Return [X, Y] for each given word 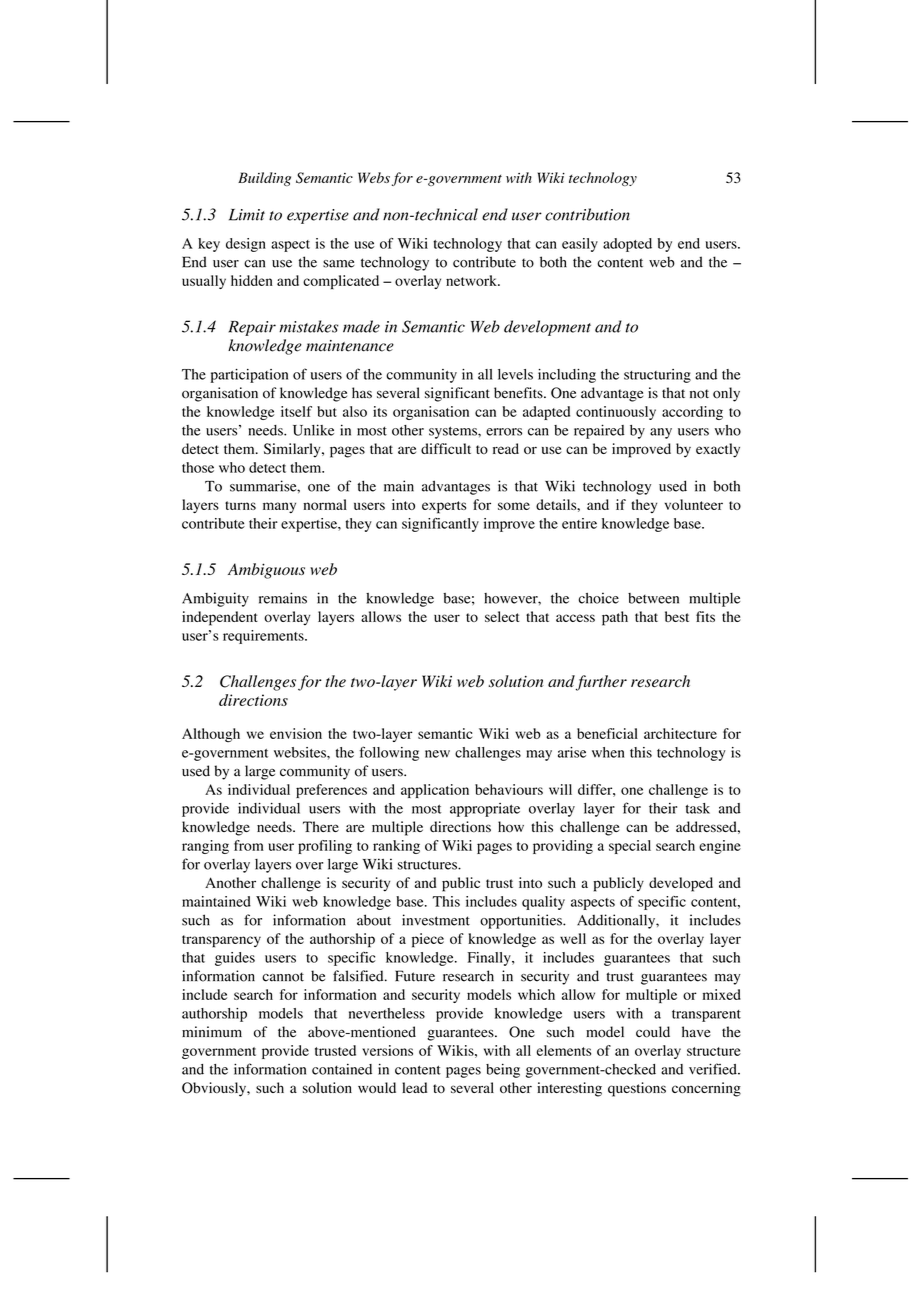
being [503, 1070]
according [692, 413]
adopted [627, 245]
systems [454, 432]
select [502, 616]
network [472, 280]
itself [296, 411]
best [677, 616]
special [630, 847]
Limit [247, 215]
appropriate [485, 810]
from [249, 845]
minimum [212, 1032]
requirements [264, 637]
